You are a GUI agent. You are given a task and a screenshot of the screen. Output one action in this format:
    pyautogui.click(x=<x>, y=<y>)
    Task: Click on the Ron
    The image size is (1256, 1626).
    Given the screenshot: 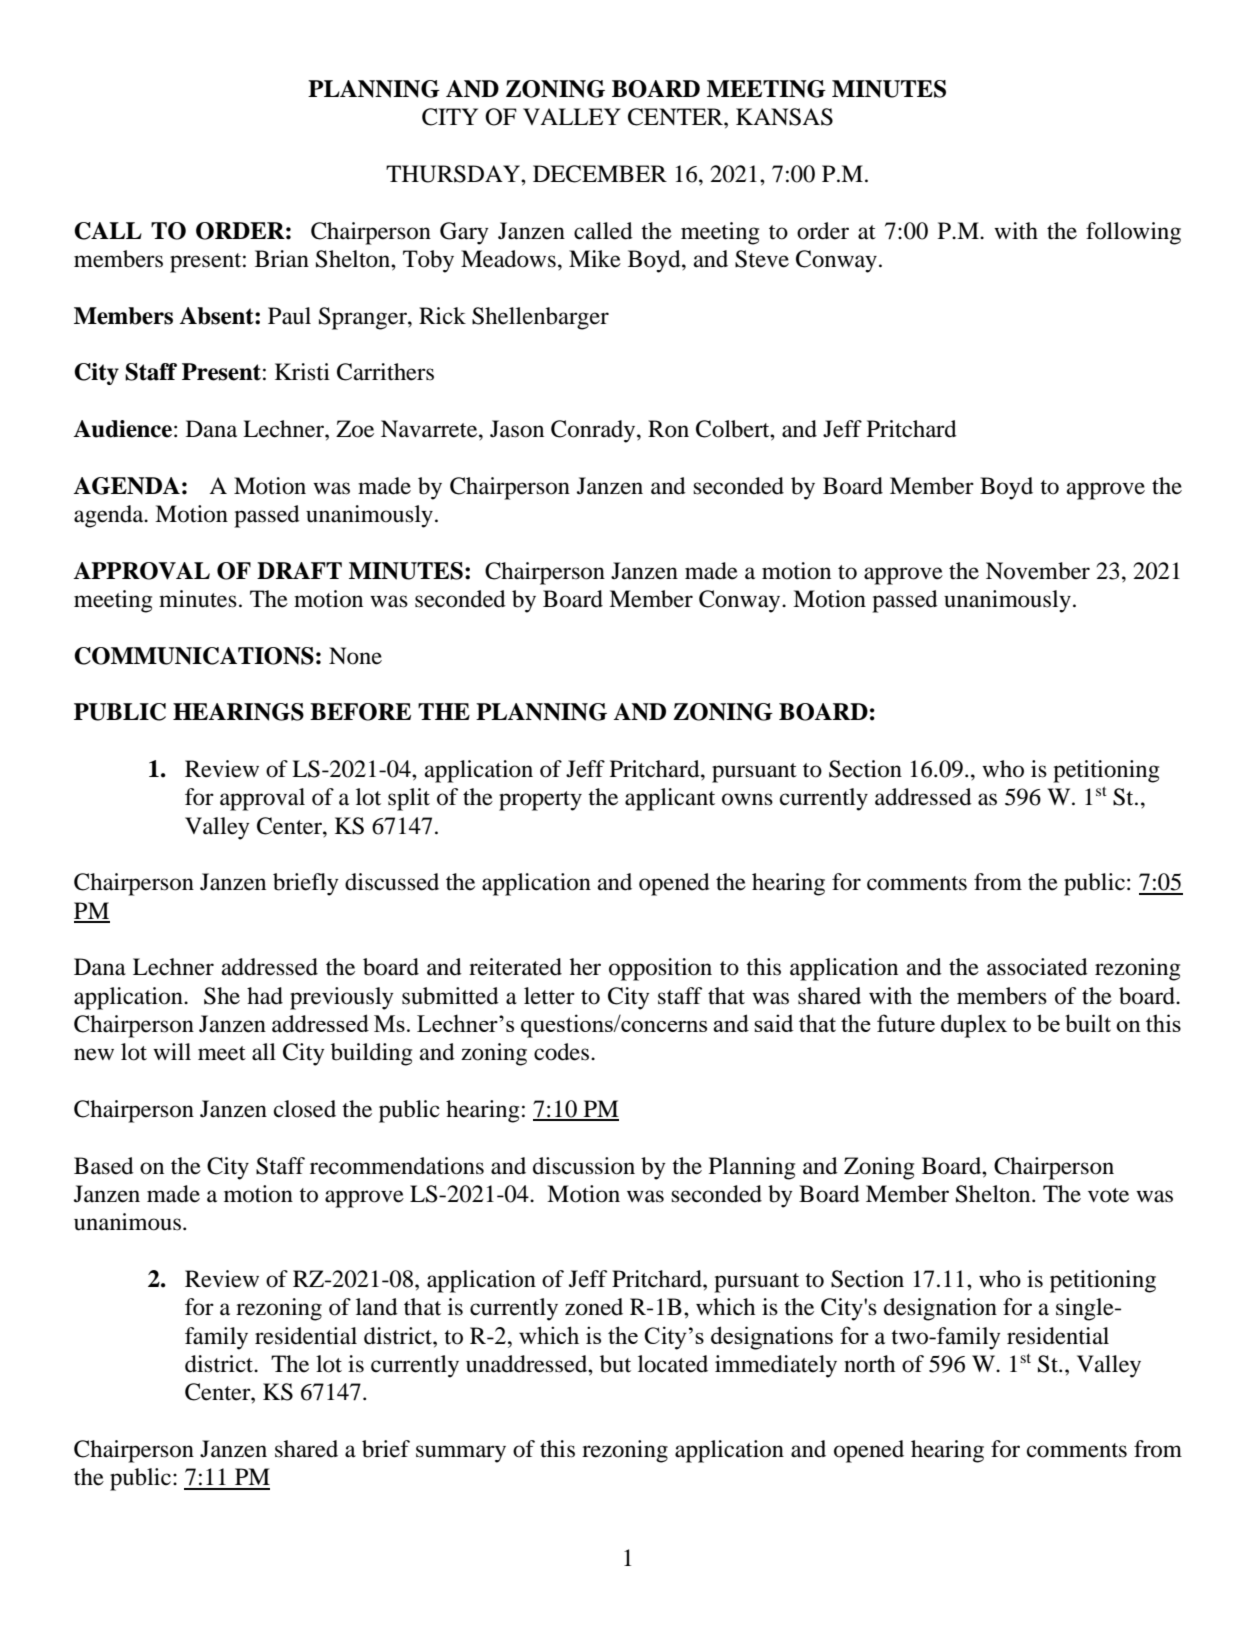 What is the action you would take?
    pyautogui.click(x=668, y=429)
